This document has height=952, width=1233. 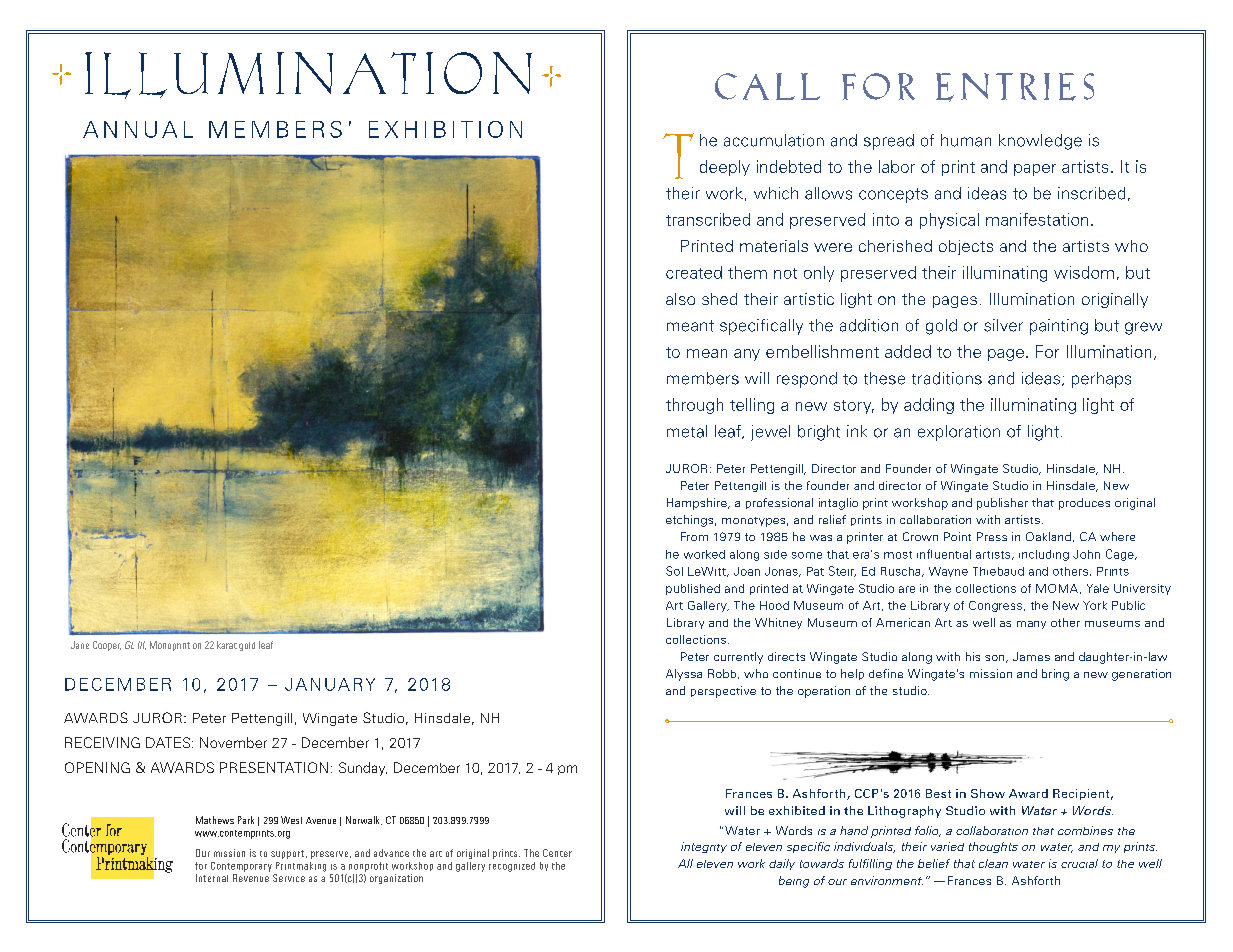 I want to click on ANNUAL, so click(x=138, y=129).
